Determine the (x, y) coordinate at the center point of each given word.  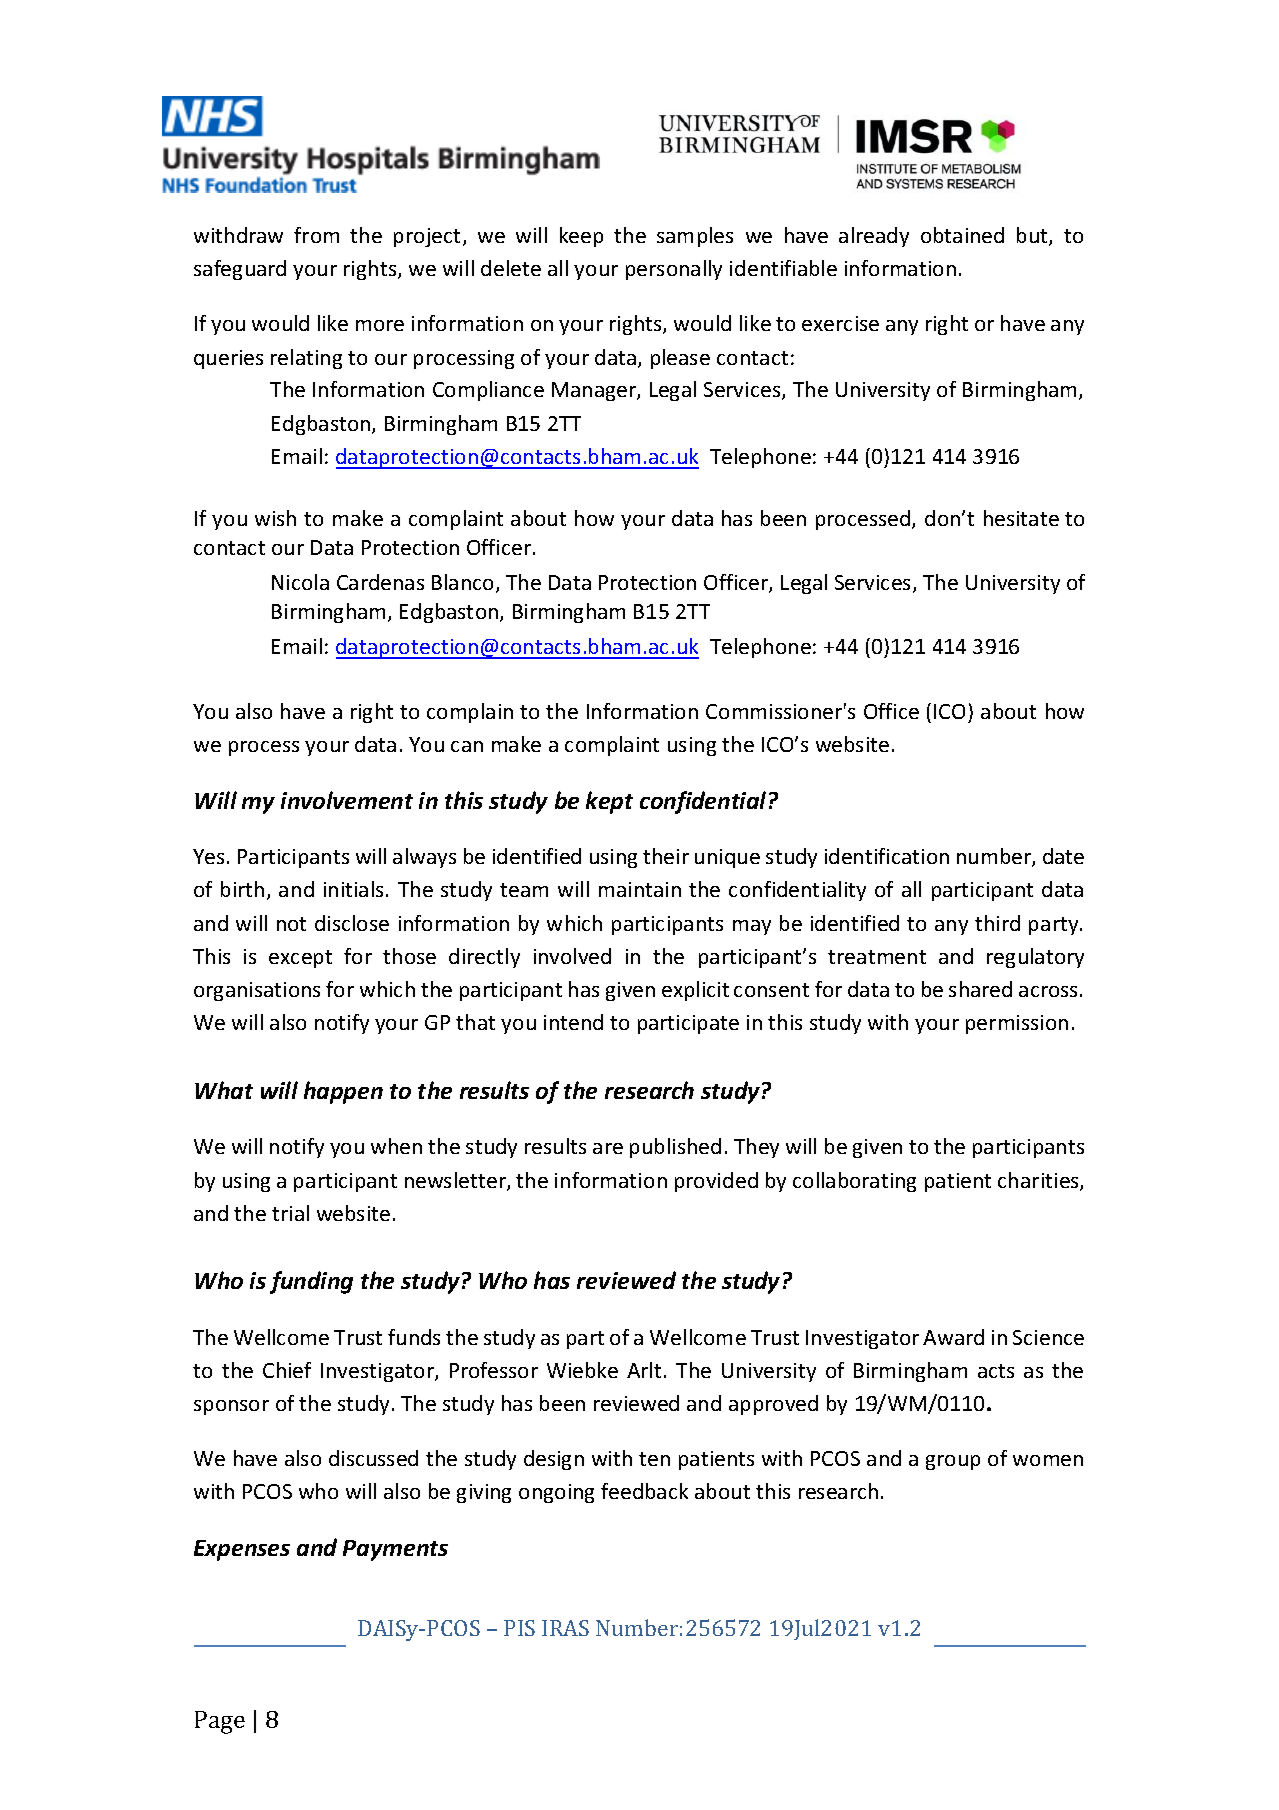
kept (609, 802)
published (675, 1148)
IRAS (565, 1628)
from (316, 235)
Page (220, 1722)
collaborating (854, 1182)
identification (887, 856)
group (953, 1462)
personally (674, 270)
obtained (962, 235)
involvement (347, 800)
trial (290, 1213)
